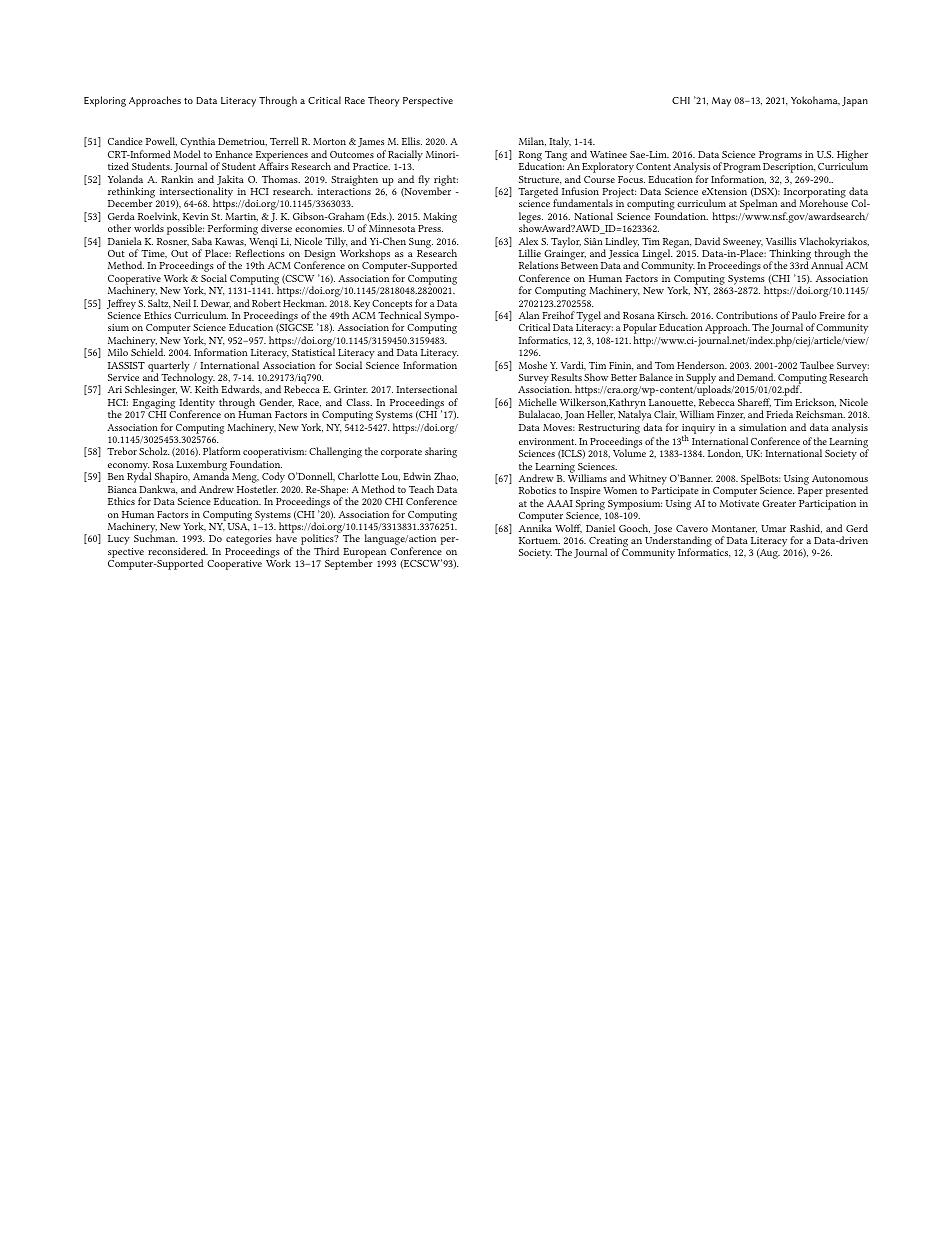 Image resolution: width=952 pixels, height=1233 pixels. What do you see at coordinates (249, 541) in the document?
I see `categories` at bounding box center [249, 541].
